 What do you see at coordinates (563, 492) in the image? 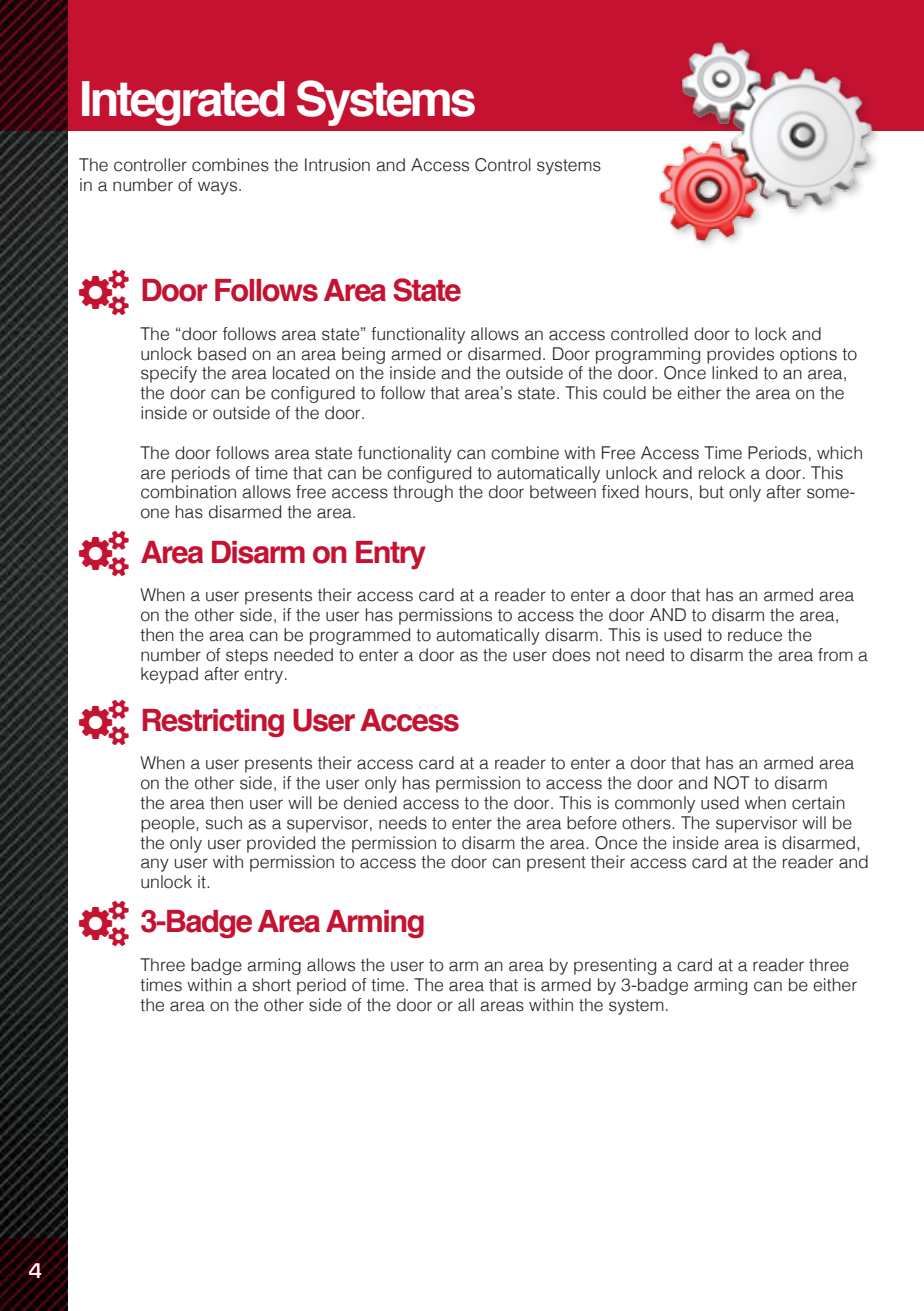
I see `between` at bounding box center [563, 492].
